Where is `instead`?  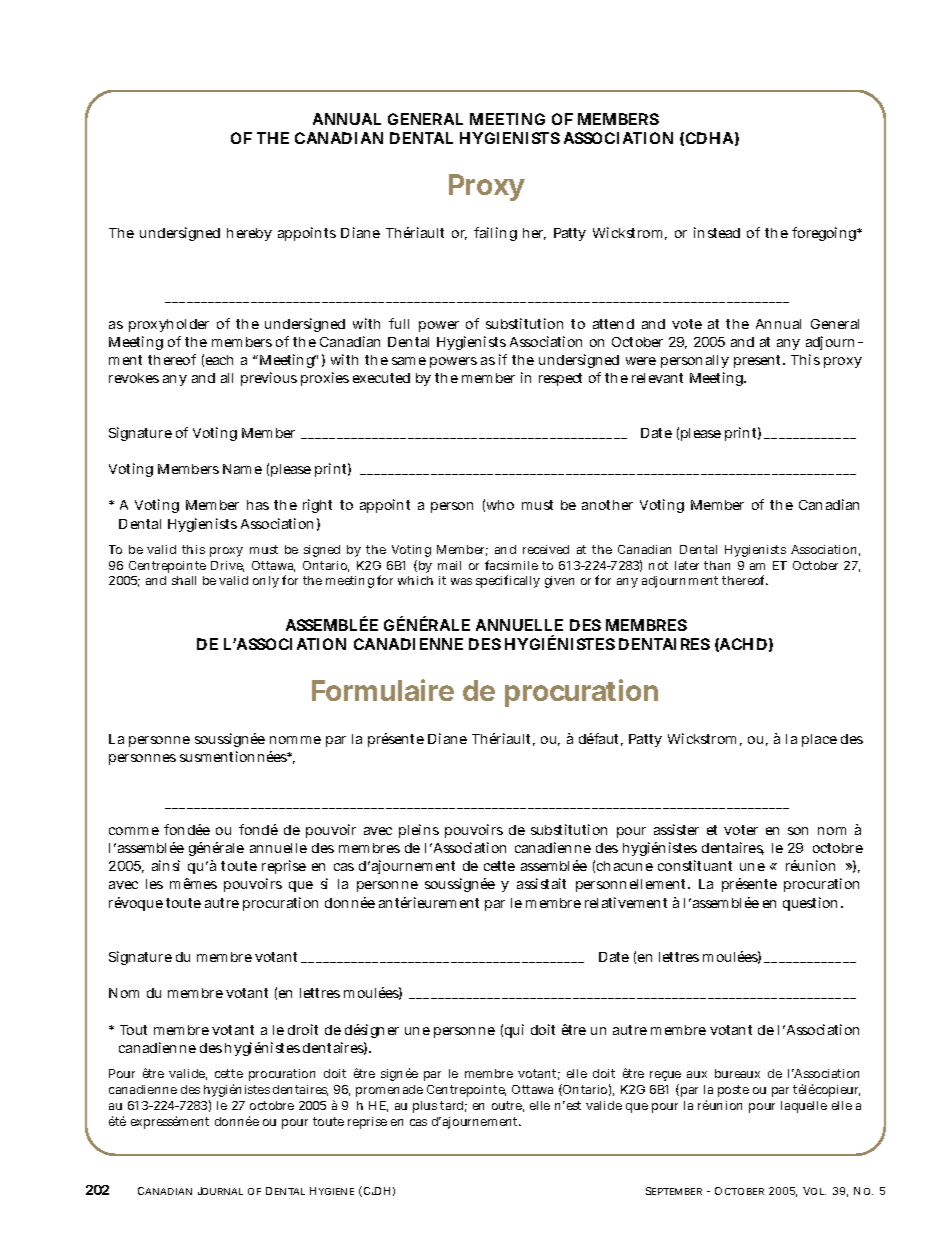
instead is located at coordinates (717, 232).
